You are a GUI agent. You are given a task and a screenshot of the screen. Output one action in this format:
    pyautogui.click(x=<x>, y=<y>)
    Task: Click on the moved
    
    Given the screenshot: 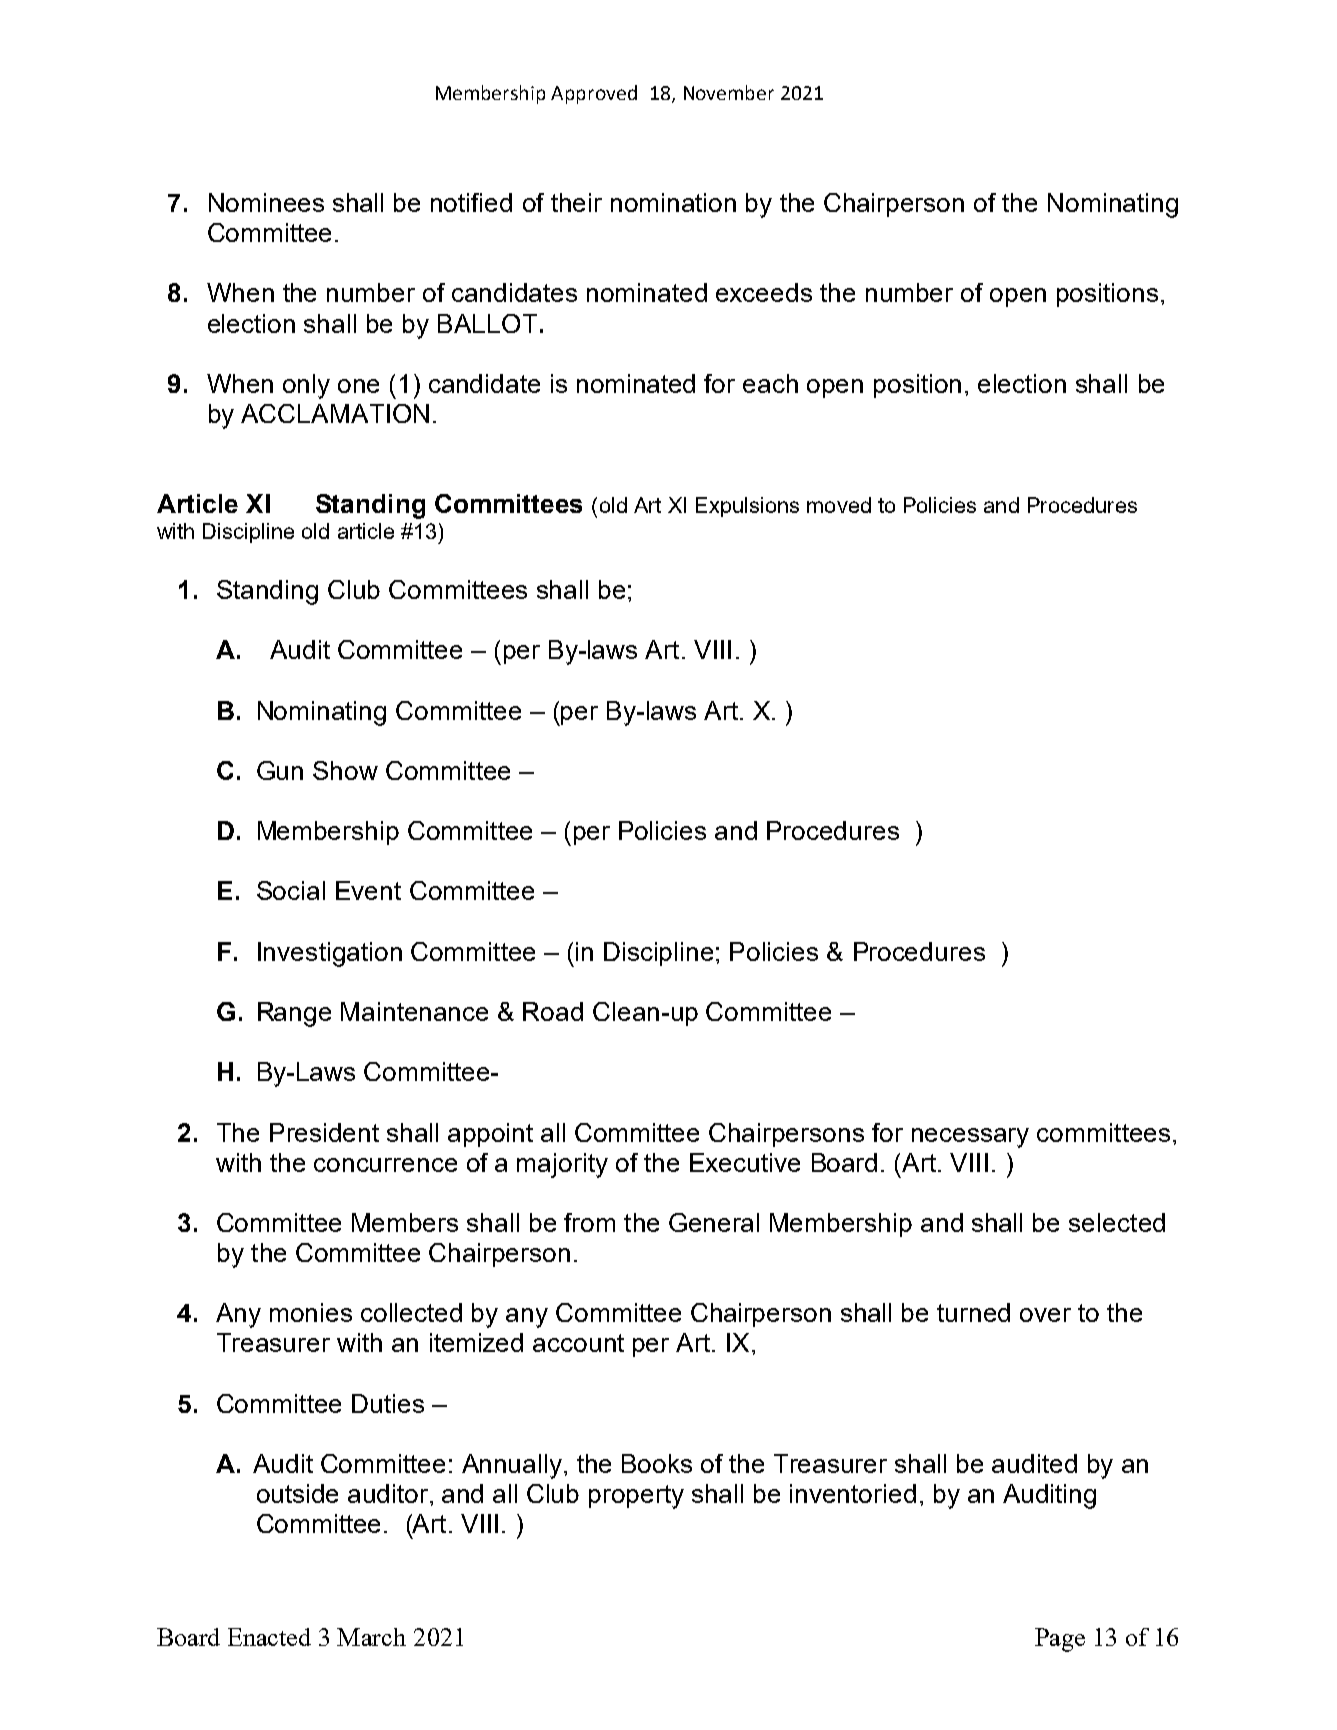 What is the action you would take?
    pyautogui.click(x=839, y=505)
